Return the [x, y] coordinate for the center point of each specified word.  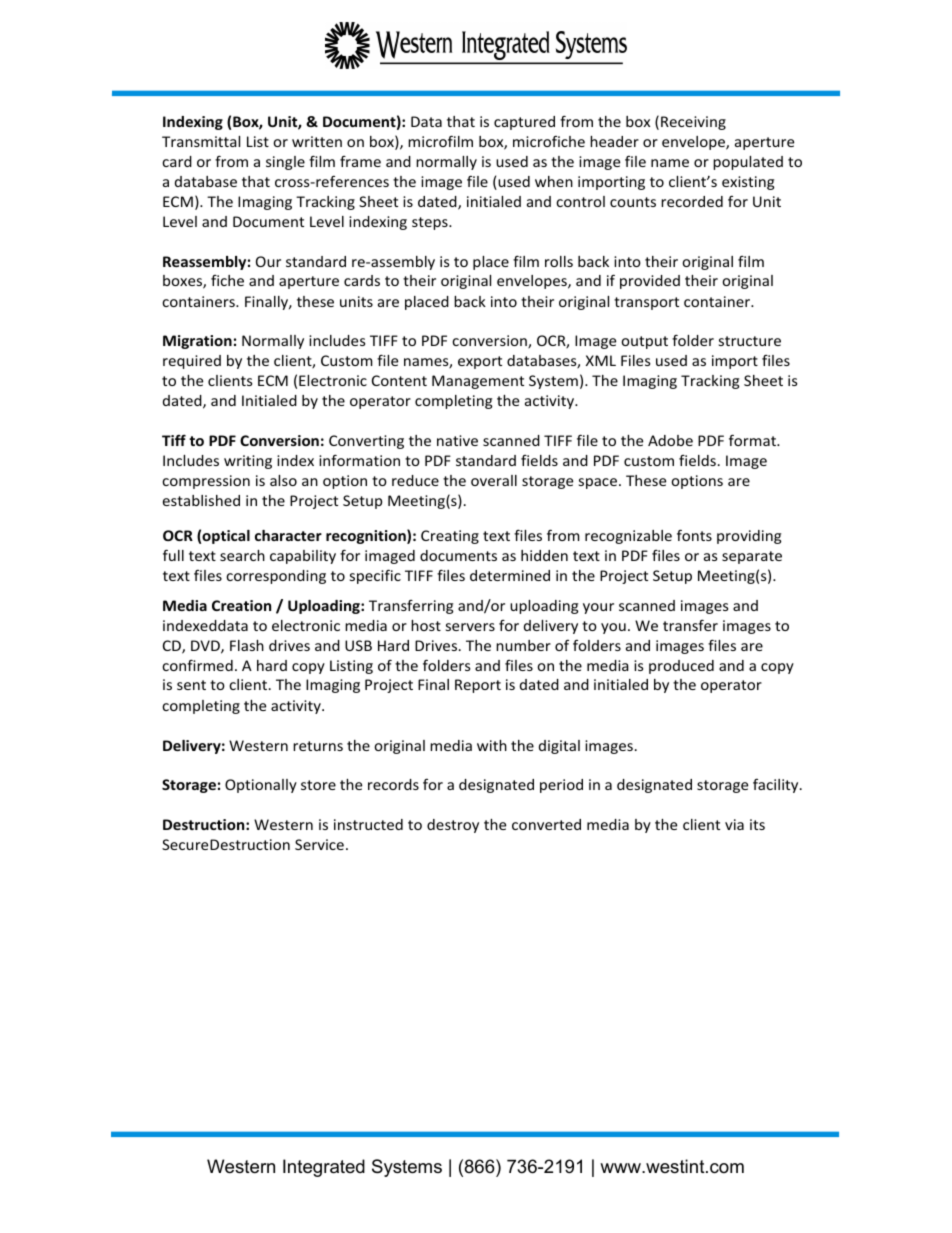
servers [470, 627]
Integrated [324, 1168]
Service [319, 844]
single [285, 163]
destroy [453, 826]
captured [524, 123]
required [192, 362]
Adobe [670, 440]
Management [478, 382]
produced [681, 667]
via [734, 824]
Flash [247, 645]
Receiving [693, 123]
